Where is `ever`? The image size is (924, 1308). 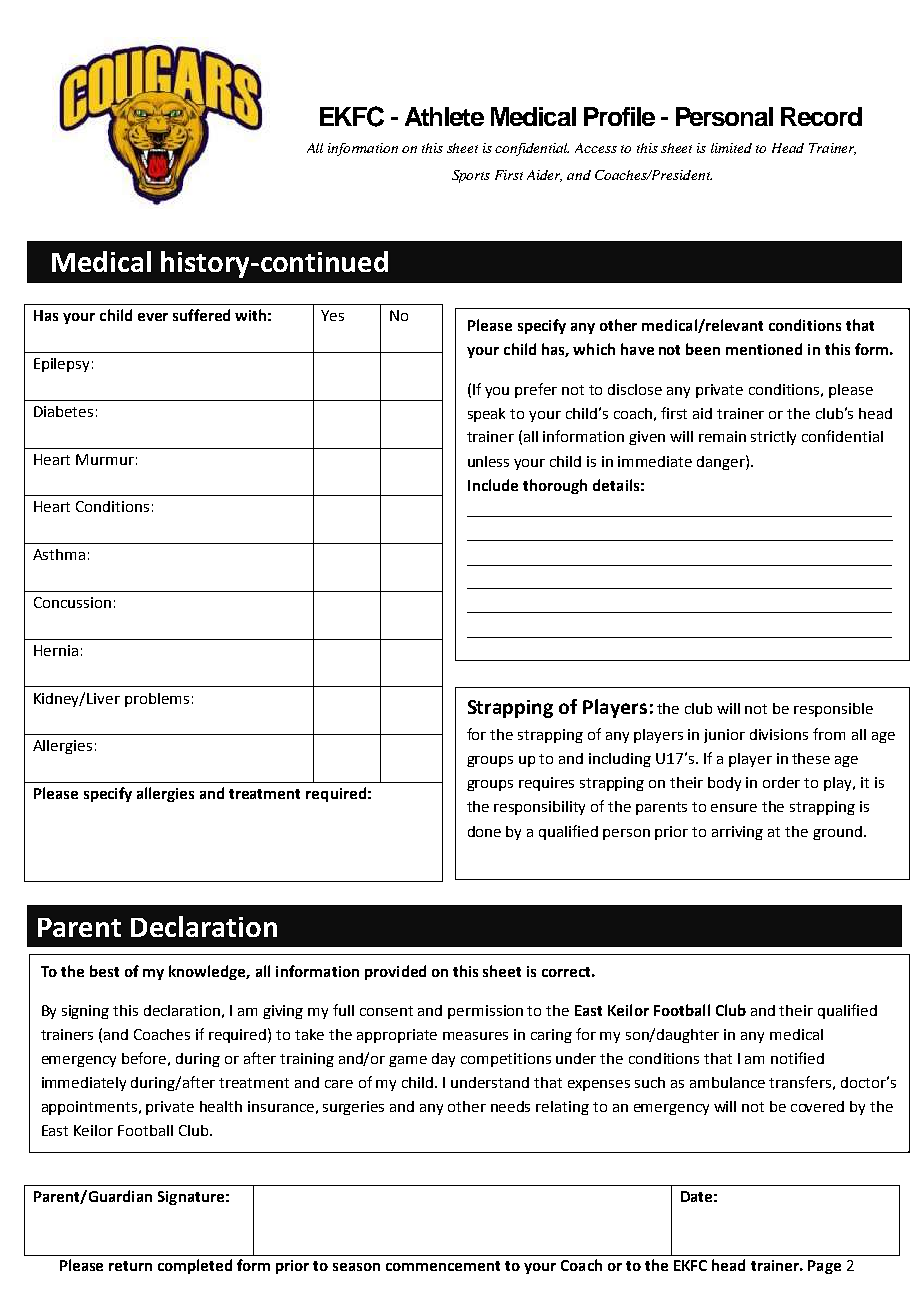
ever is located at coordinates (153, 317).
